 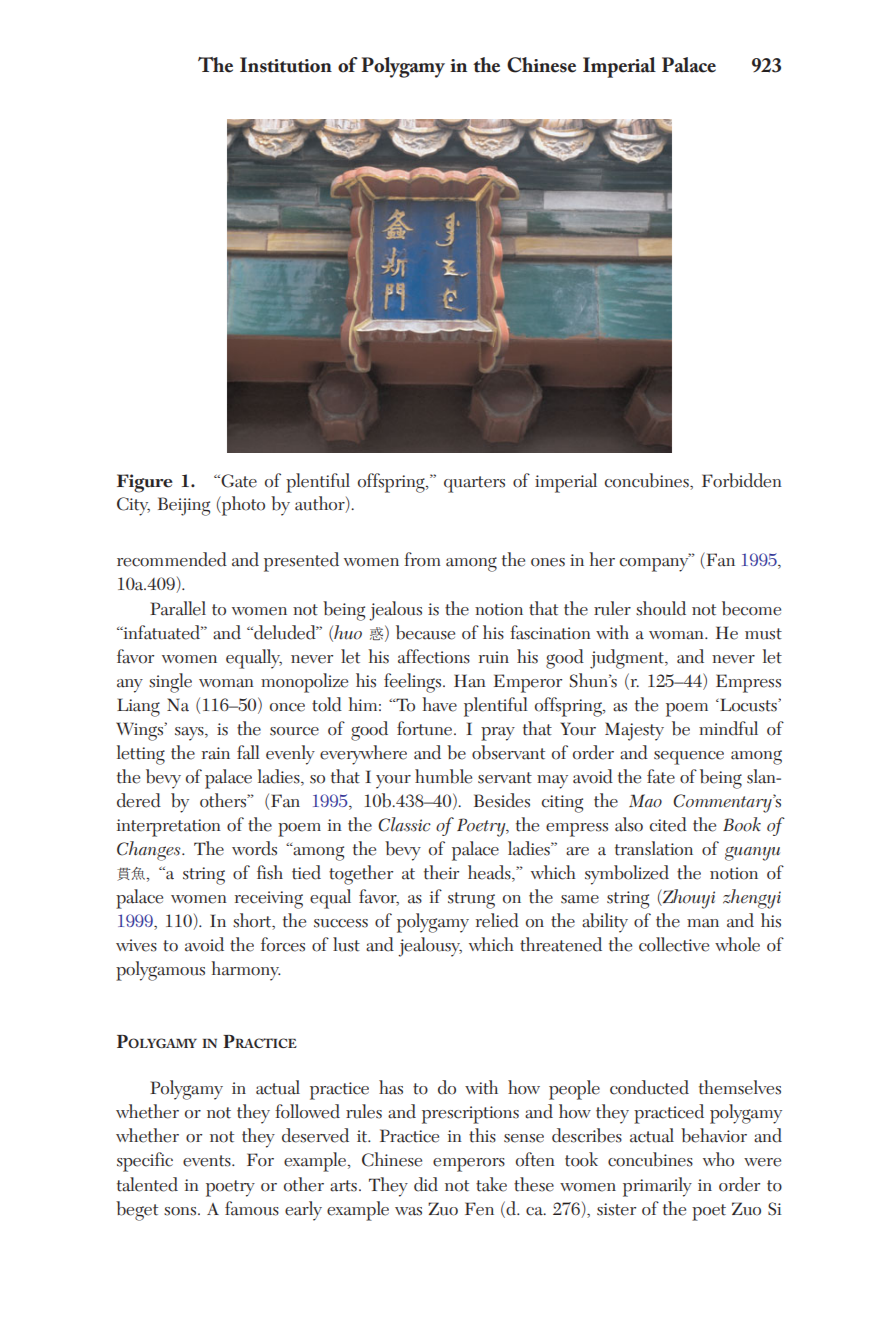 What do you see at coordinates (246, 971) in the document?
I see `harmony` at bounding box center [246, 971].
